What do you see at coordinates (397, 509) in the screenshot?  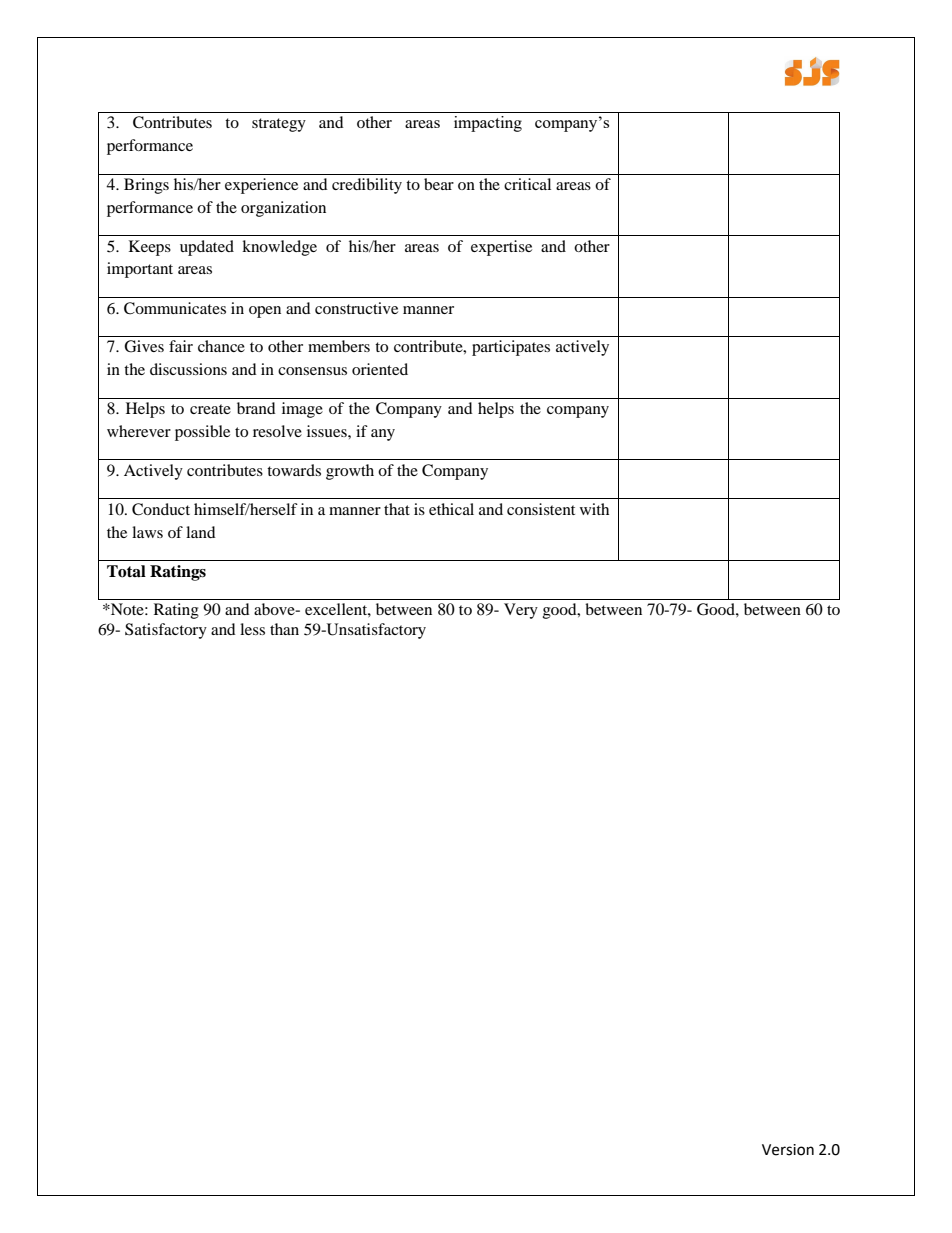 I see `that` at bounding box center [397, 509].
